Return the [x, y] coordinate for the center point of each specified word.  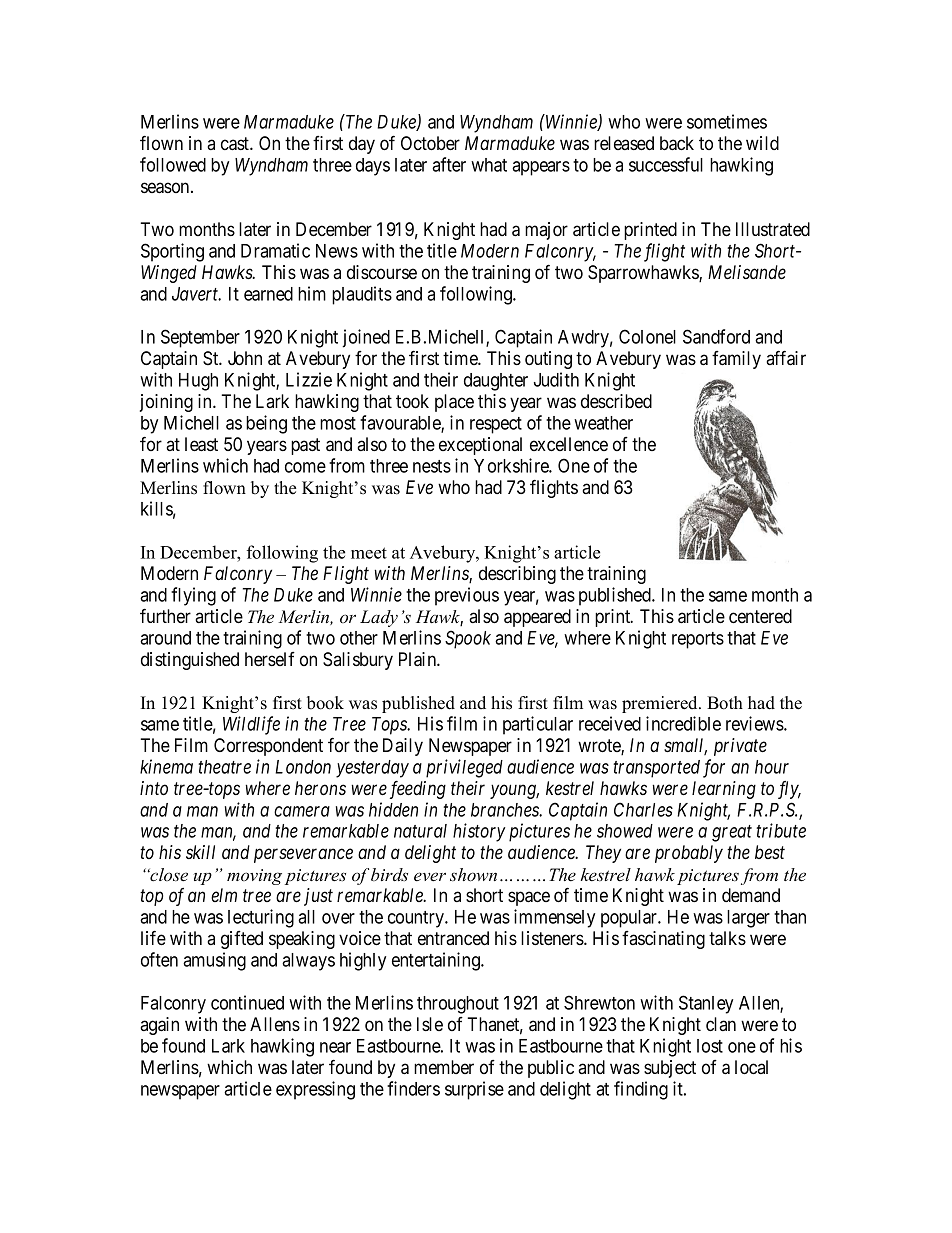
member [444, 1067]
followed [173, 164]
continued [247, 1002]
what [489, 165]
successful [666, 164]
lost [710, 1046]
